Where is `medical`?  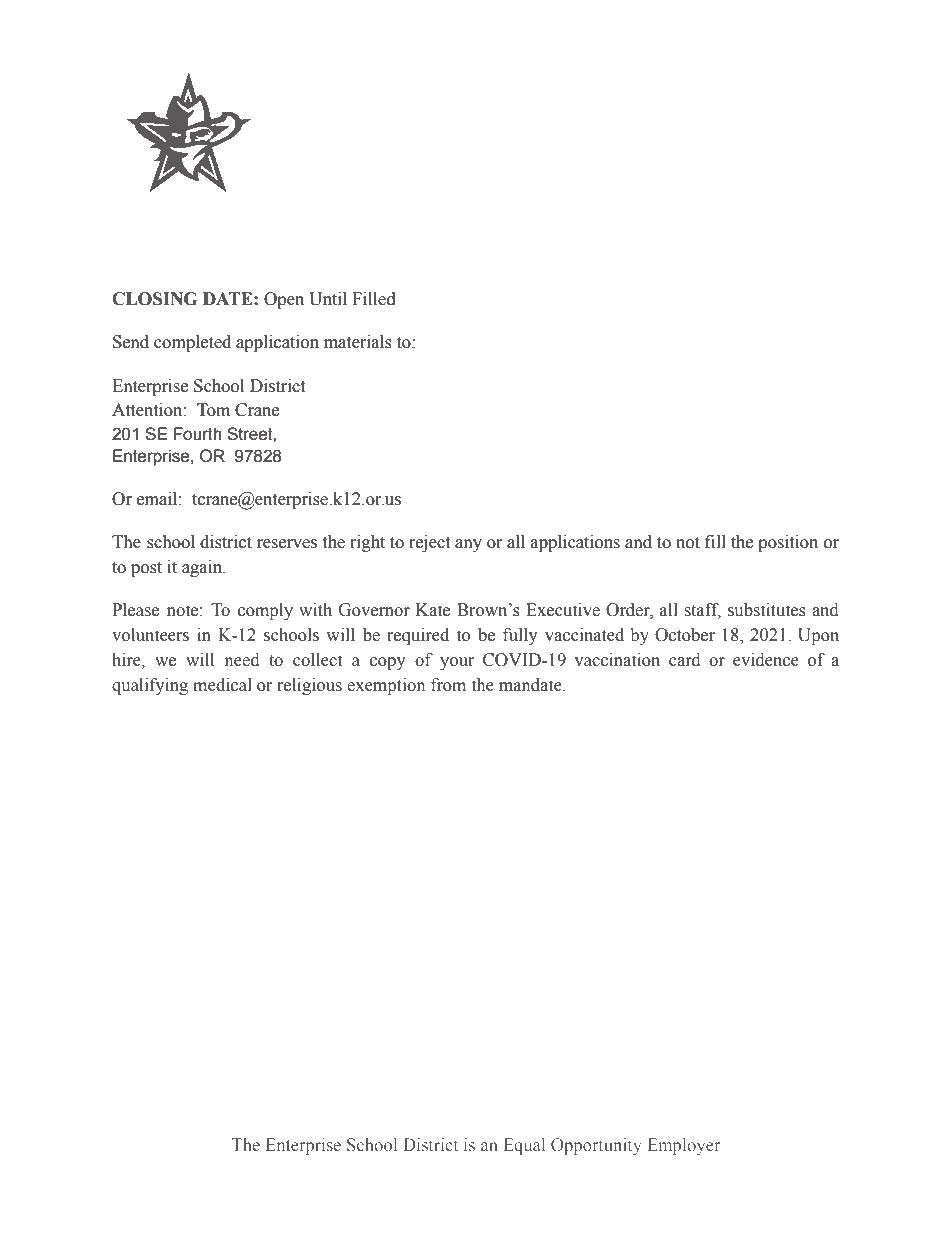 medical is located at coordinates (222, 685).
